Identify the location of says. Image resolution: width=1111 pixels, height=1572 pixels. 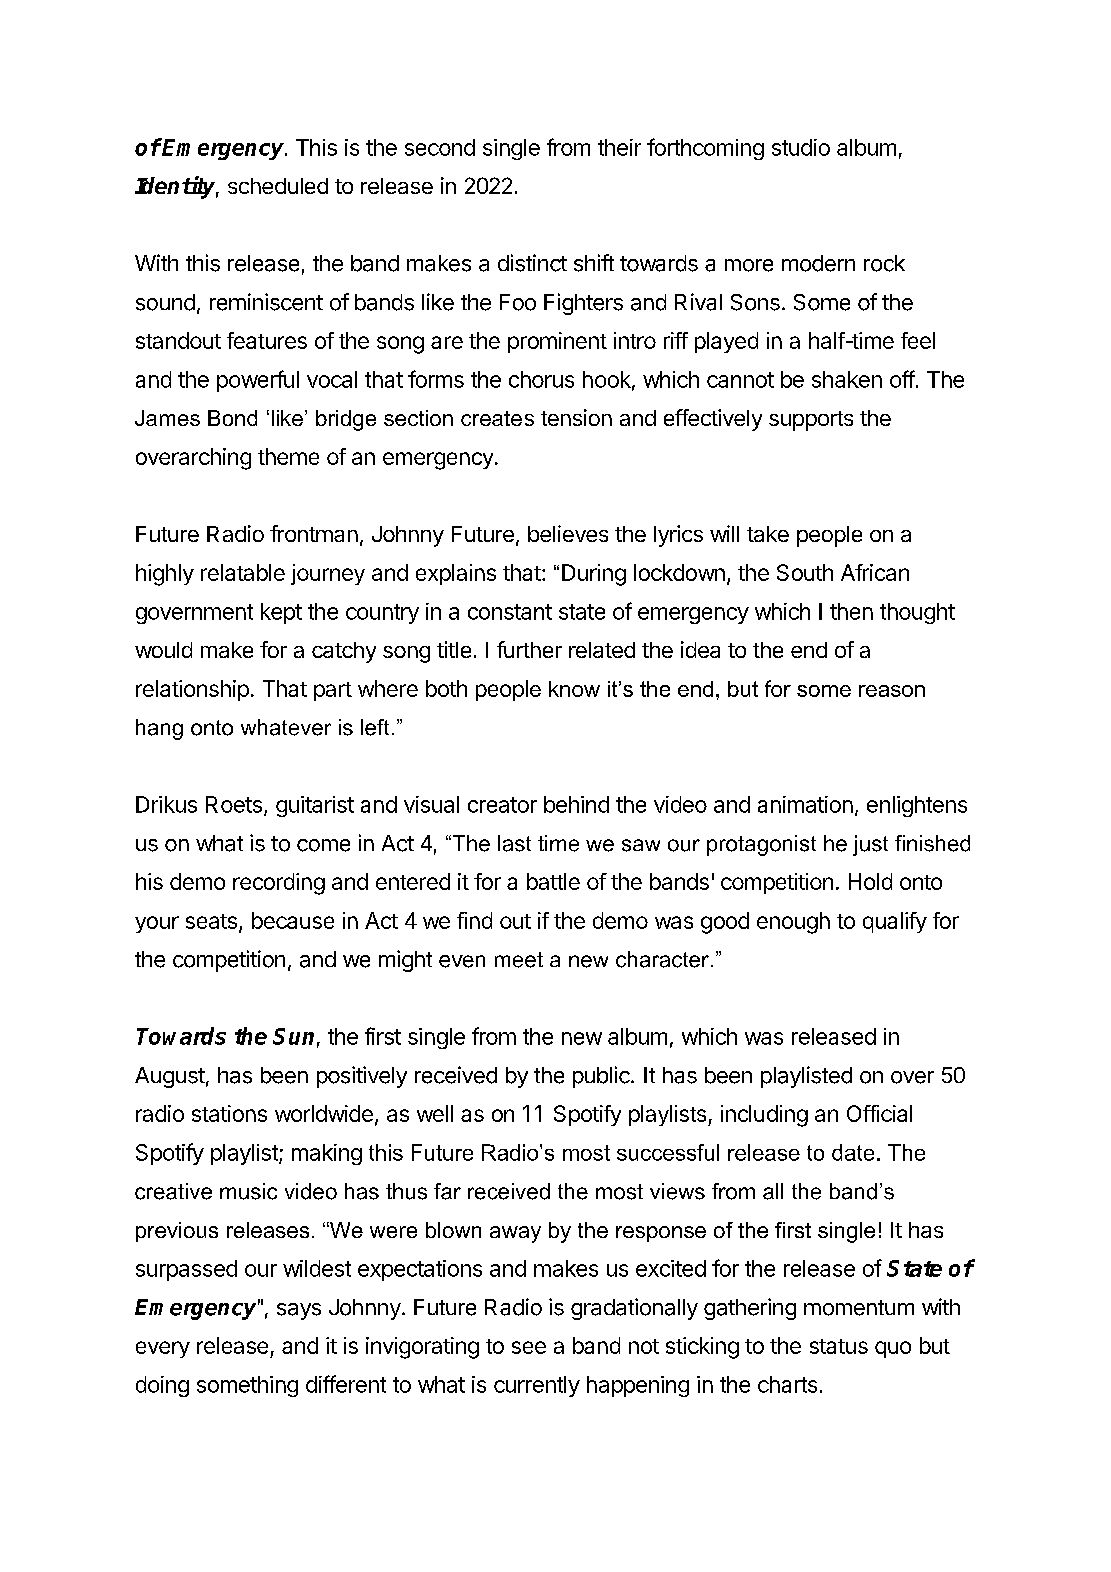
(299, 1311).
